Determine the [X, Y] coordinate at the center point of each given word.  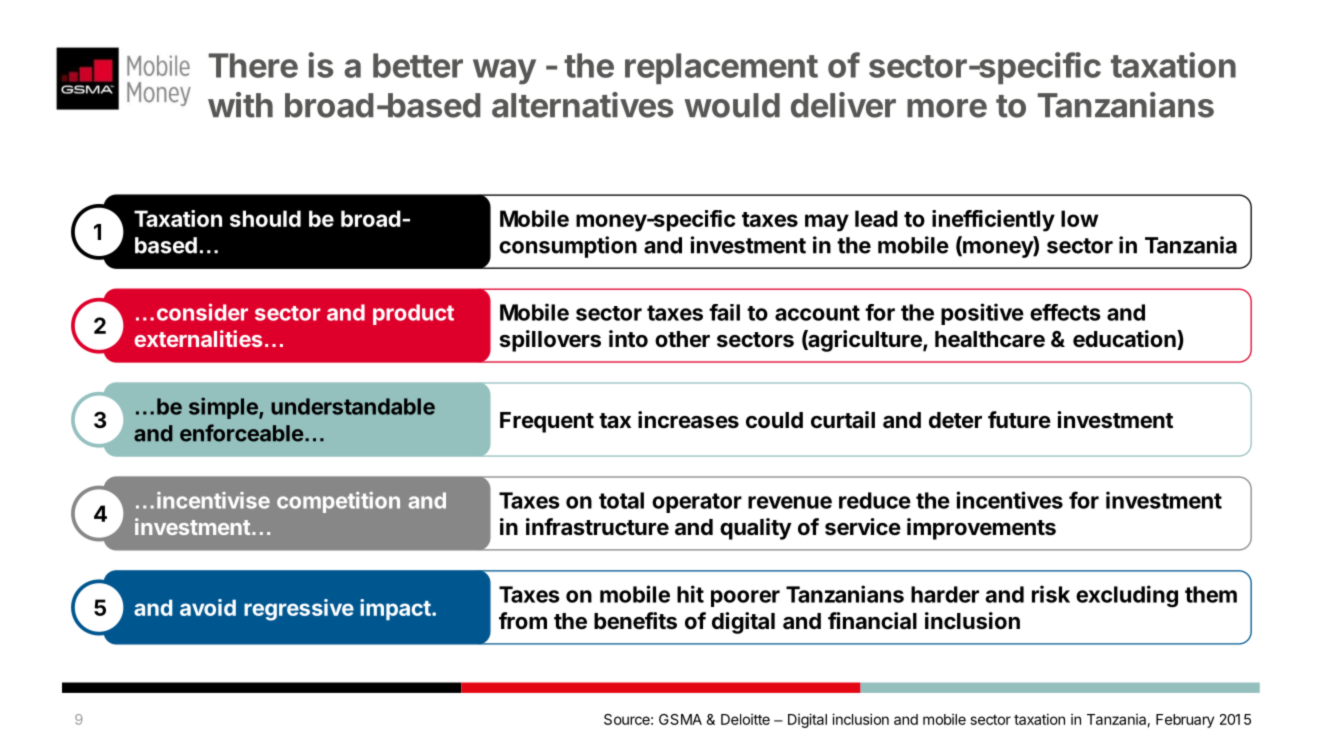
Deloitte [745, 719]
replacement [721, 68]
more [947, 108]
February [1185, 721]
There [253, 65]
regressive [299, 610]
